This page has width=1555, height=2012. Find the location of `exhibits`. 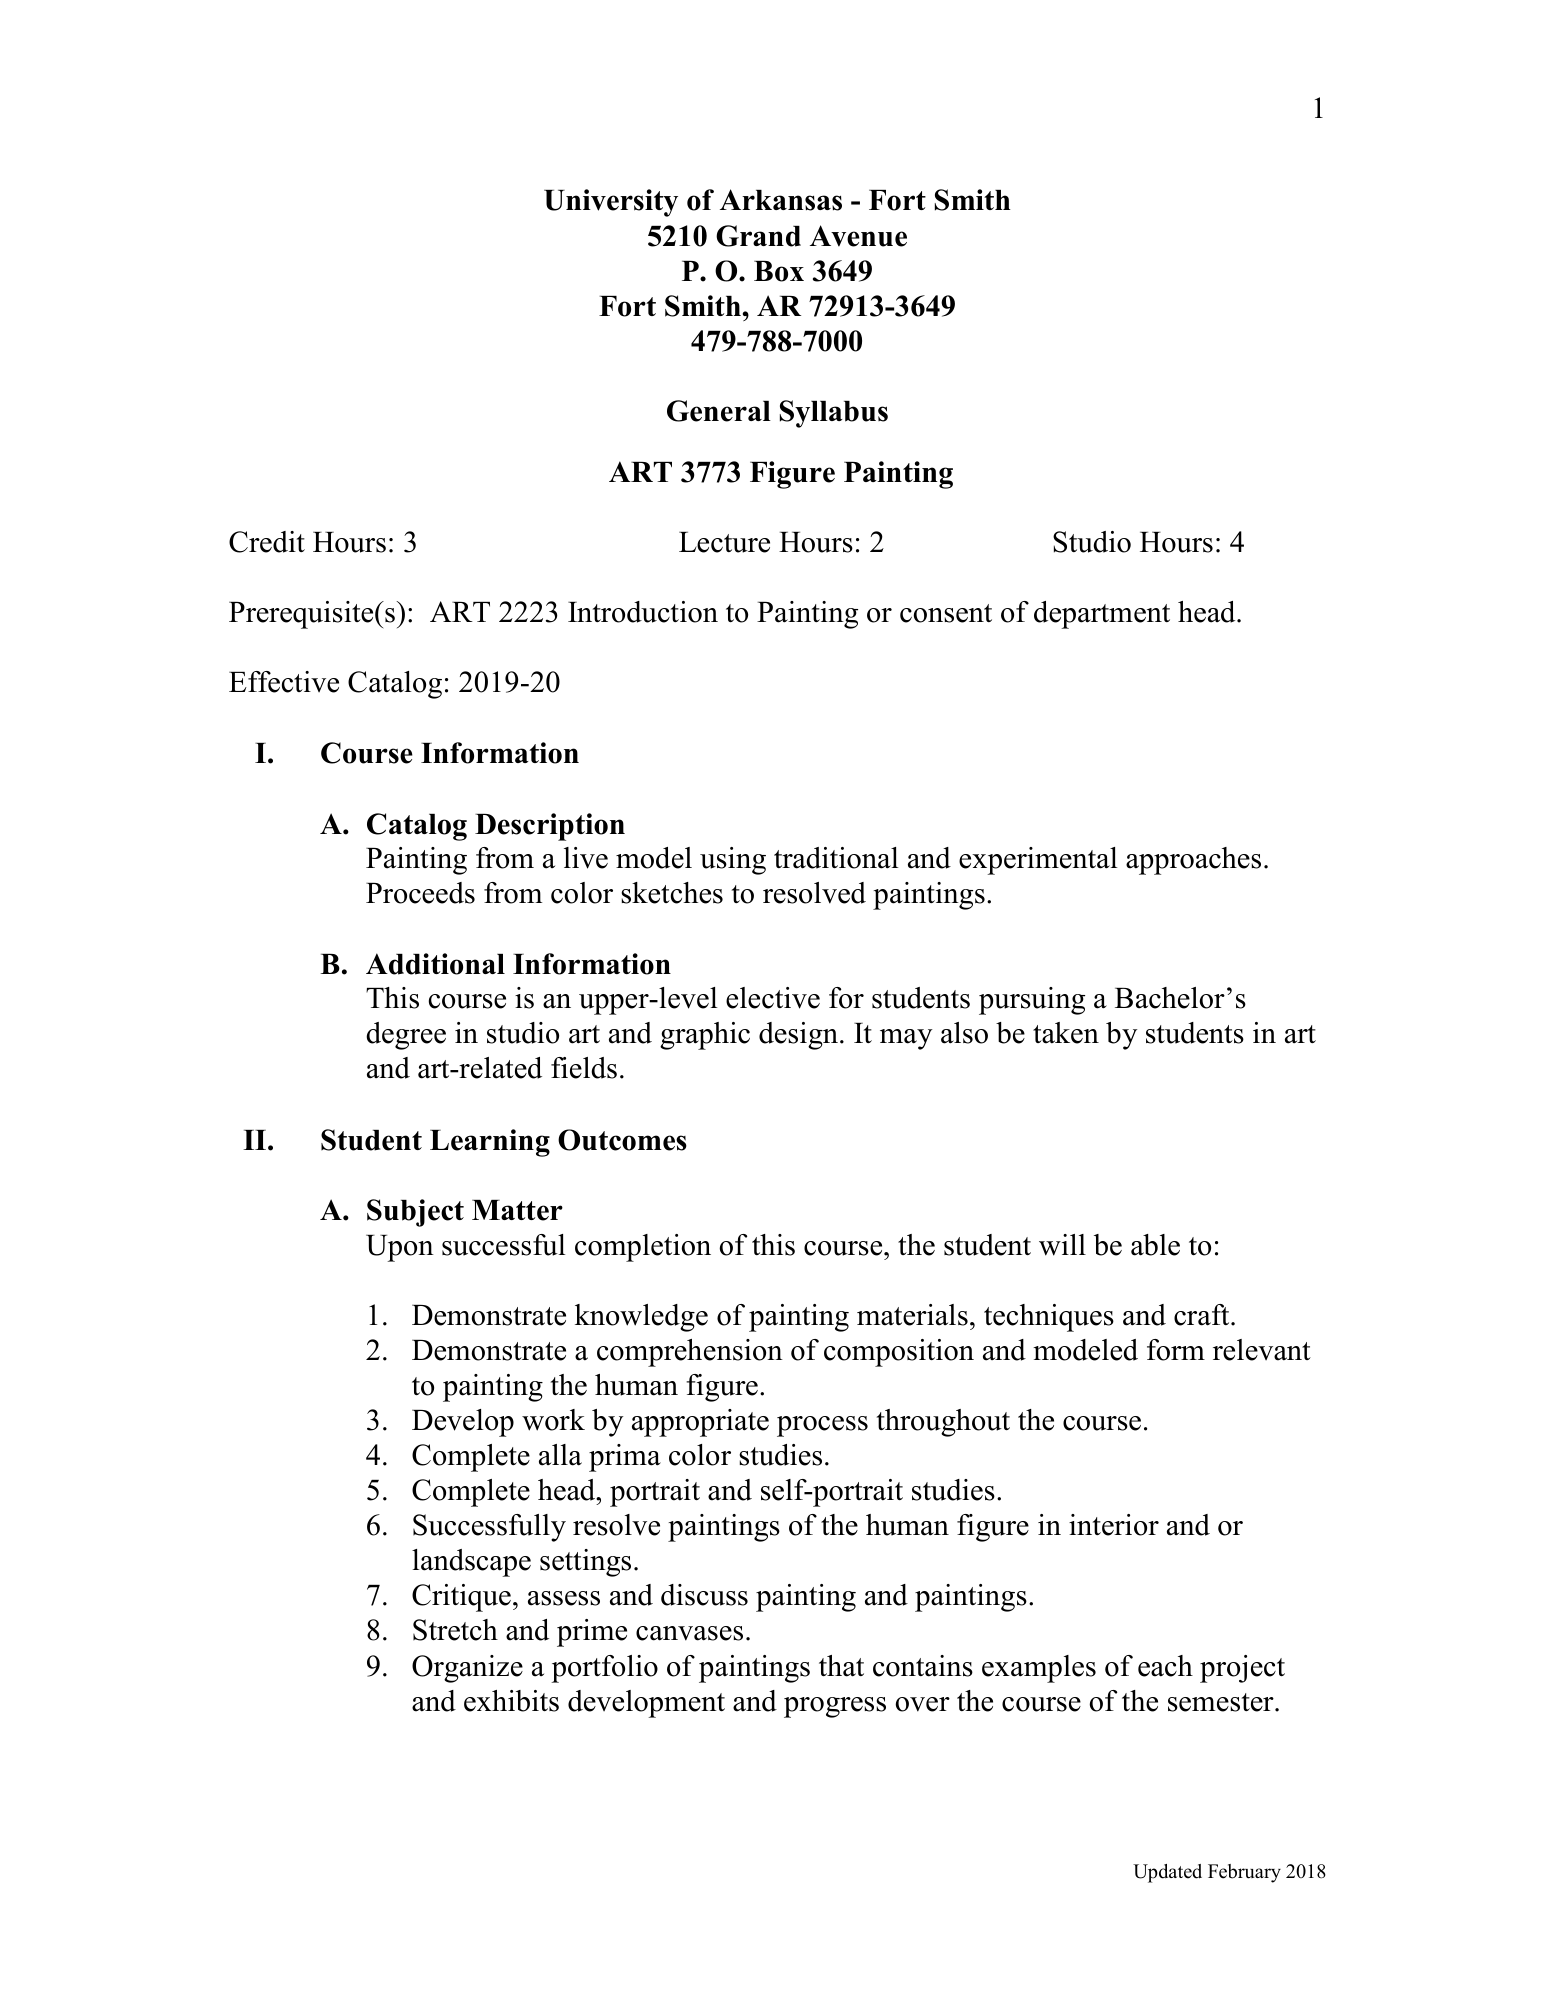

exhibits is located at coordinates (511, 1701).
